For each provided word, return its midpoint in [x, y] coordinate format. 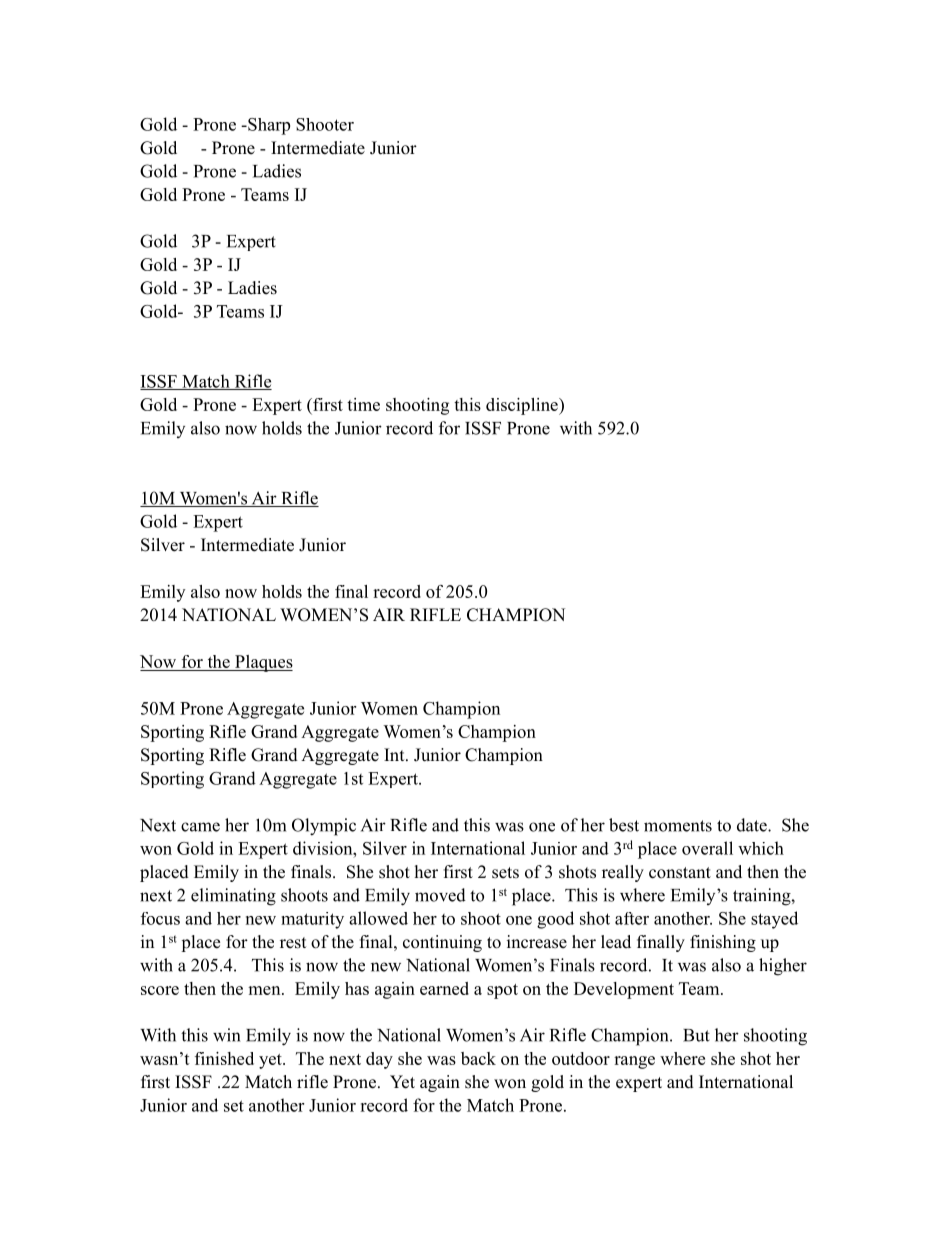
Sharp [268, 126]
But [696, 1035]
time [363, 404]
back [478, 1058]
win [226, 1035]
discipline [523, 406]
